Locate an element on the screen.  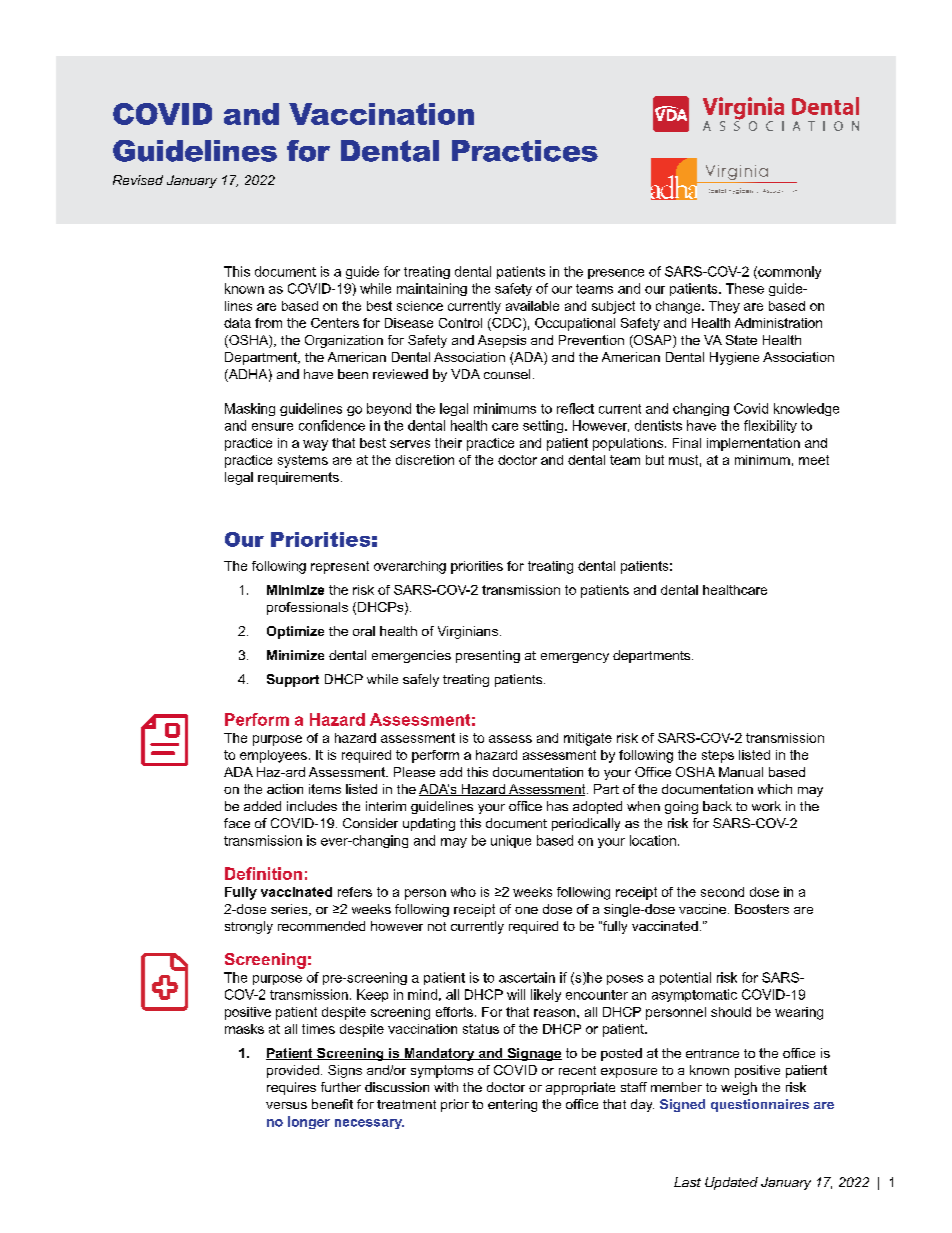
Updated is located at coordinates (731, 1183).
